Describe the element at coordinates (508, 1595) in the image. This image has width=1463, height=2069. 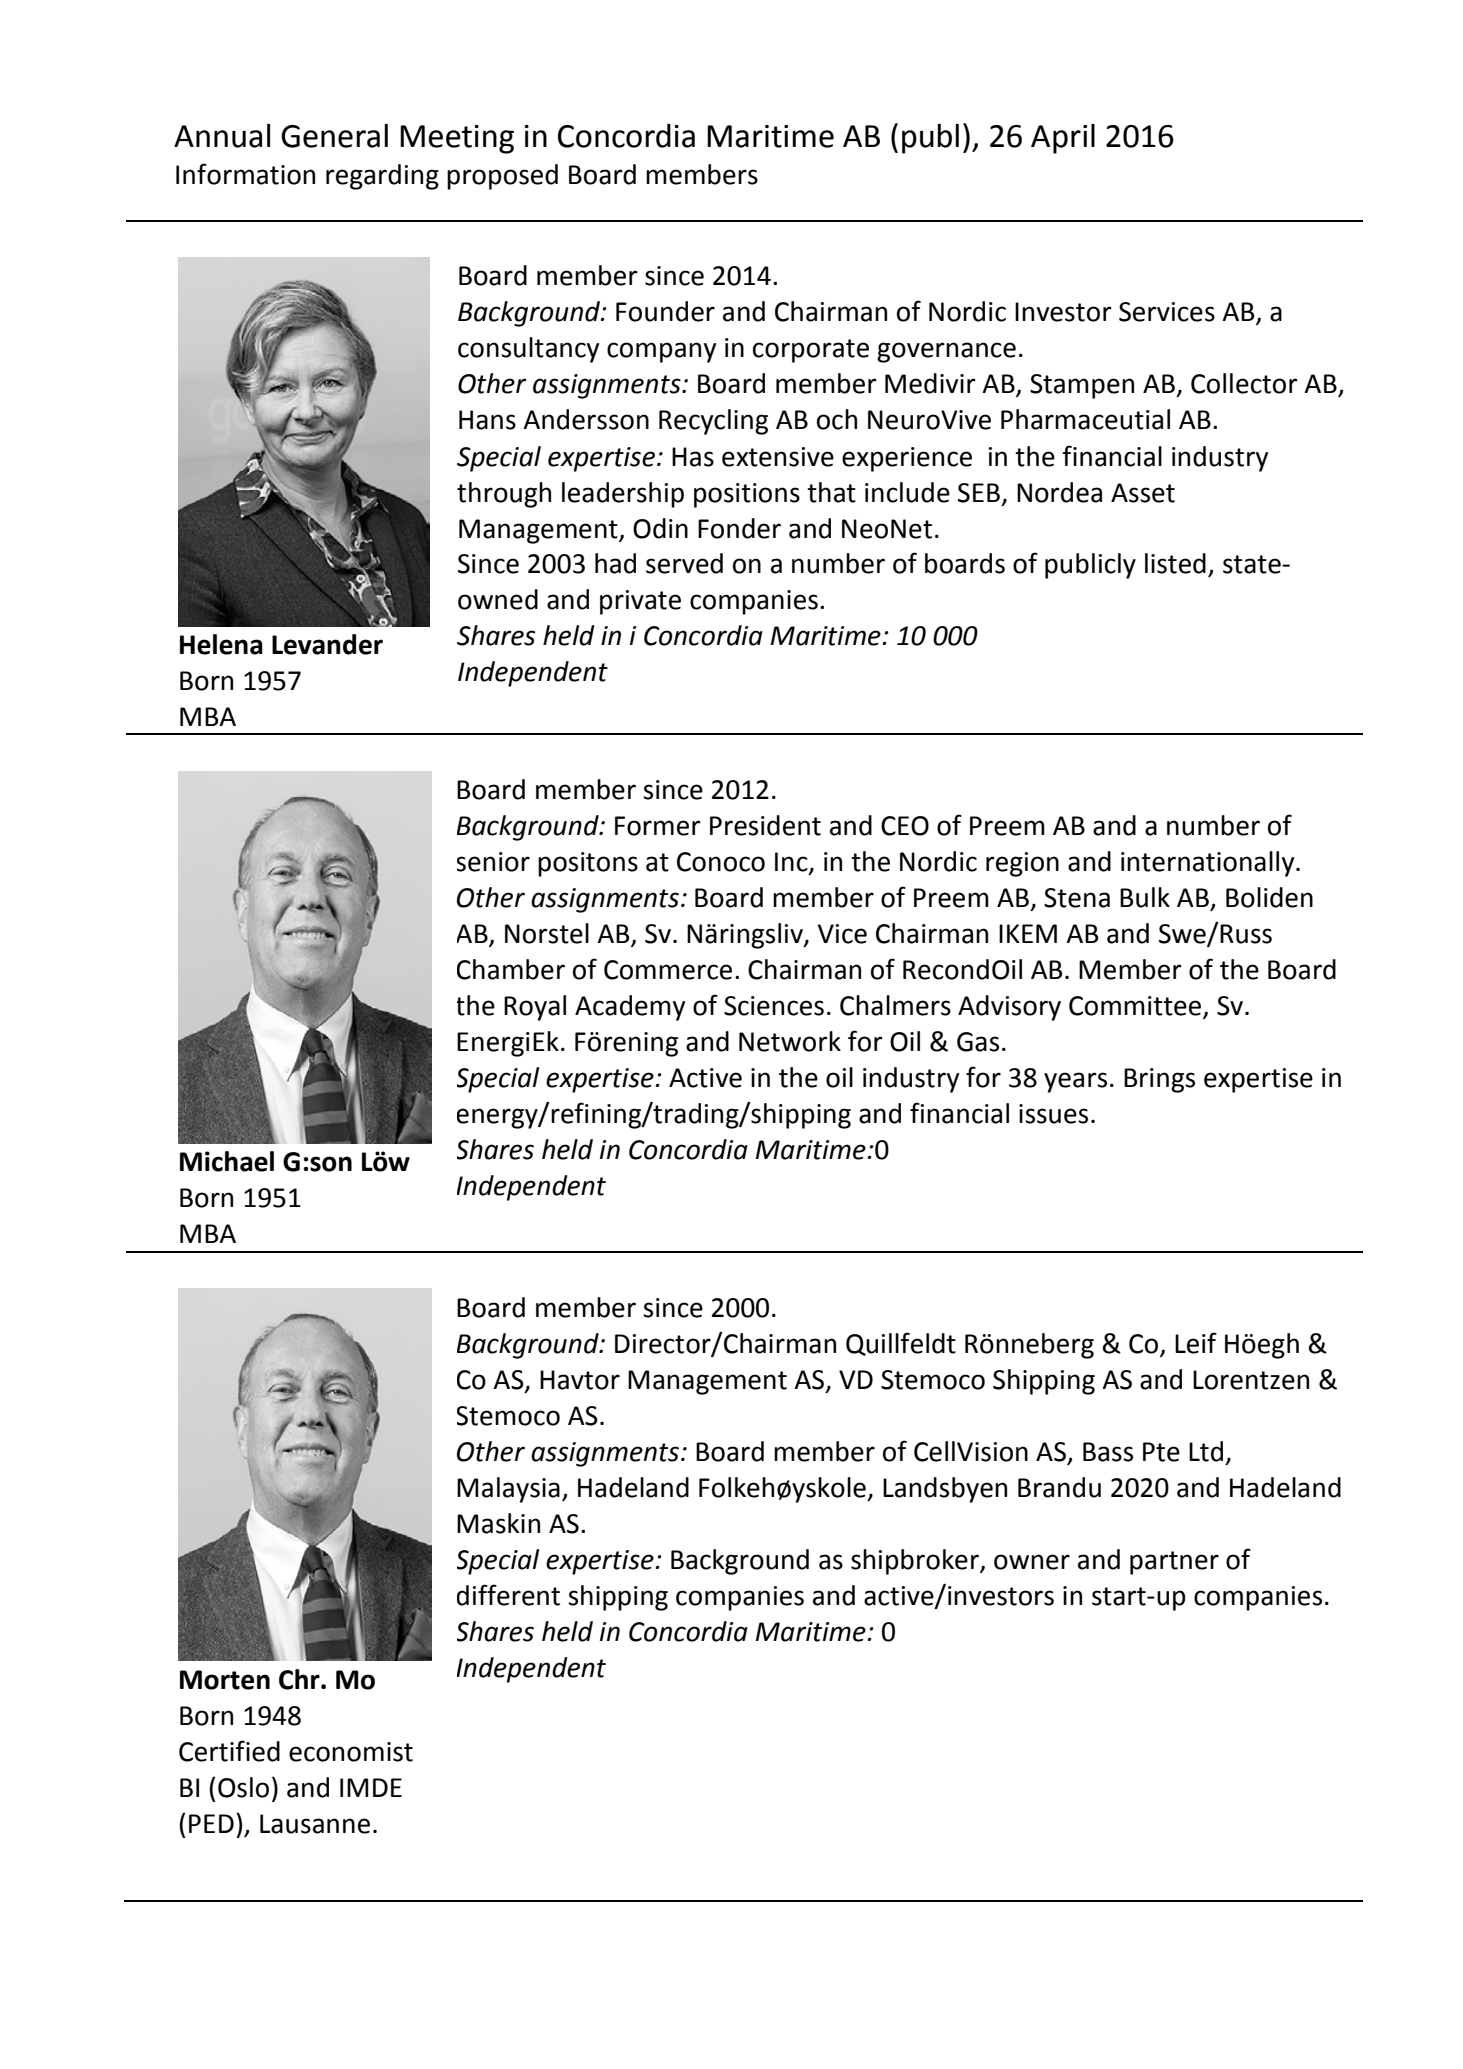
I see `different` at that location.
